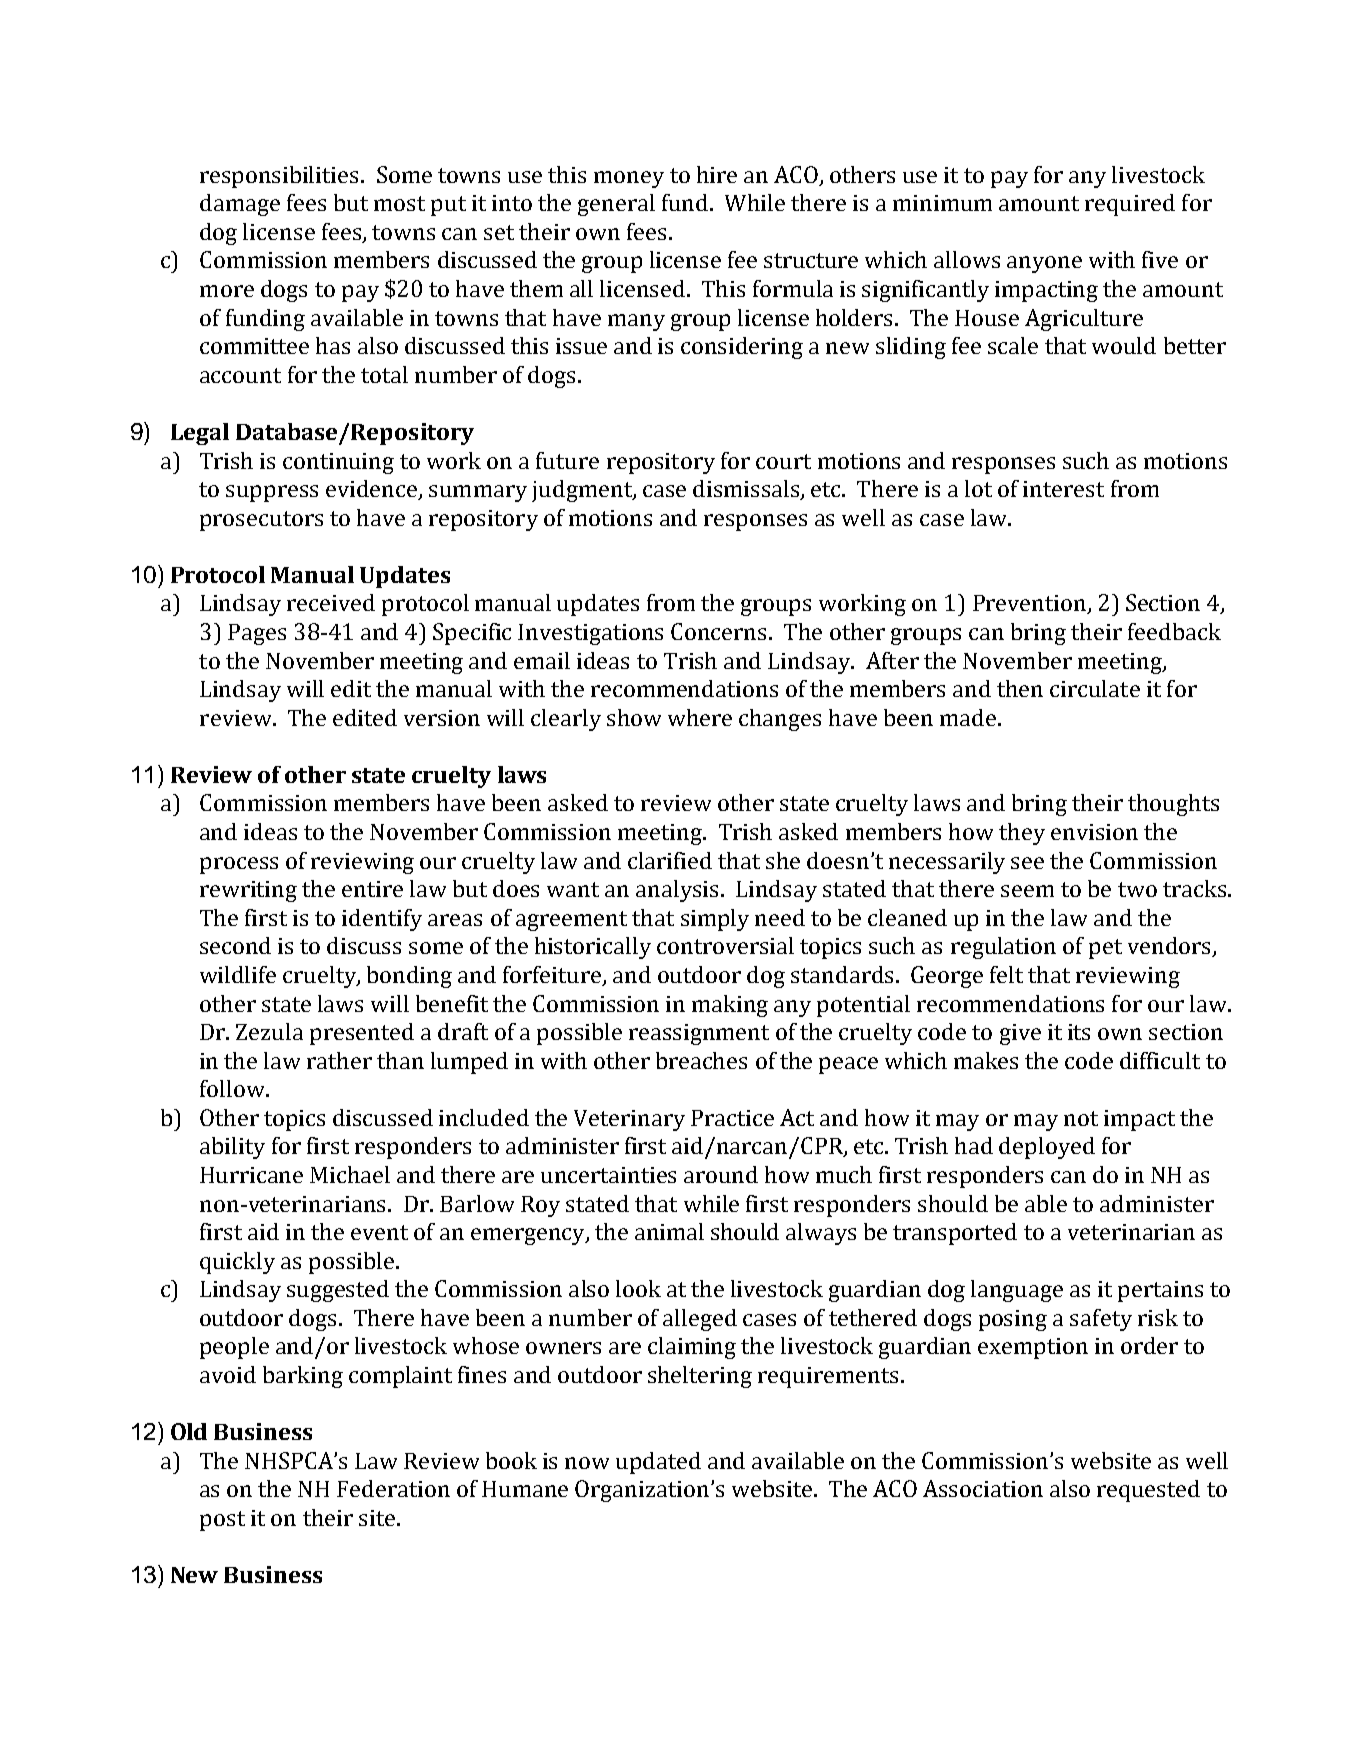  I want to click on dismissals, so click(747, 490).
